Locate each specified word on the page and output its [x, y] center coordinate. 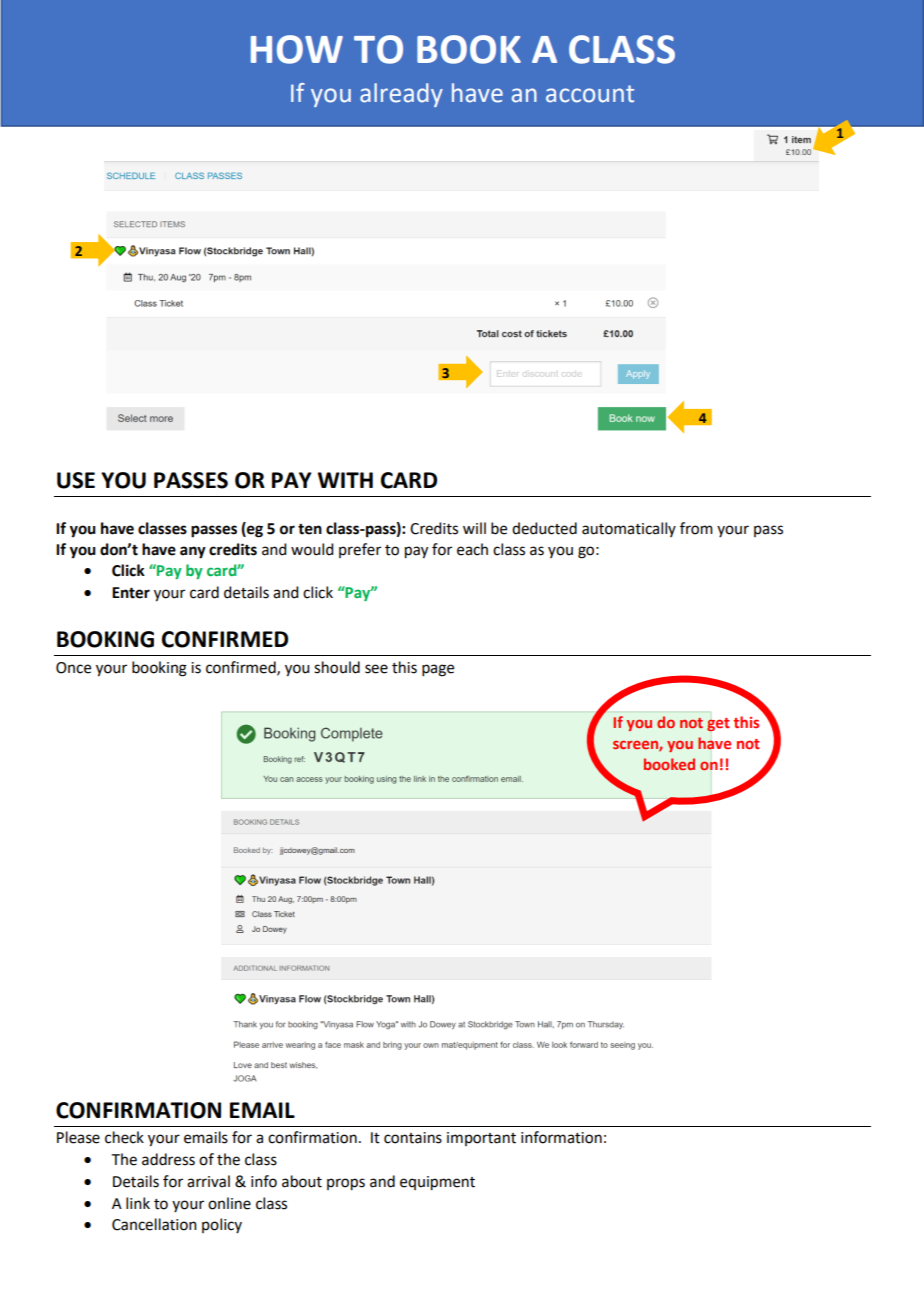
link [138, 1203]
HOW [297, 49]
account [590, 94]
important [481, 1139]
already [401, 95]
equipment [437, 1183]
